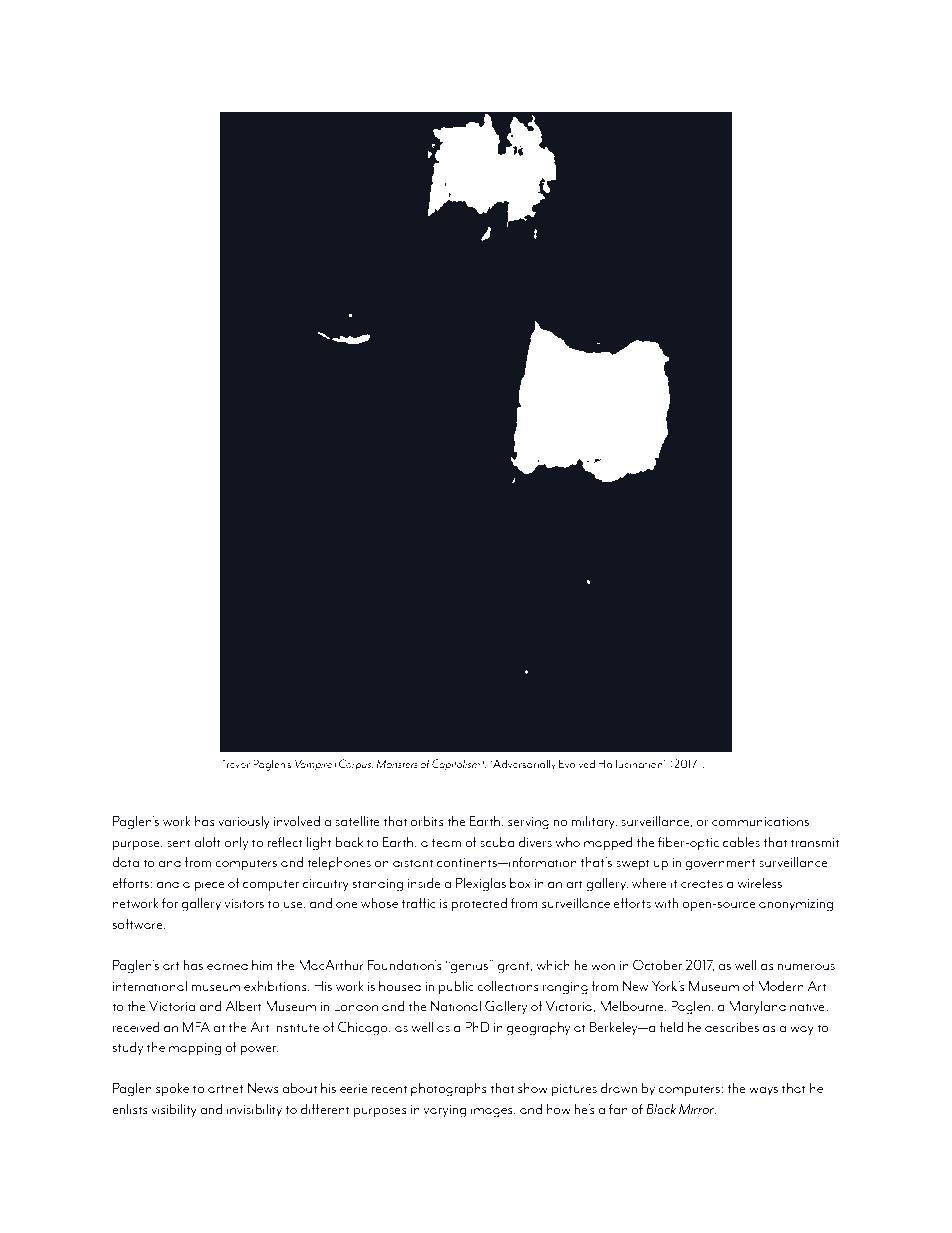 This screenshot has height=1233, width=952. What do you see at coordinates (235, 763) in the screenshot?
I see `Trevor` at bounding box center [235, 763].
